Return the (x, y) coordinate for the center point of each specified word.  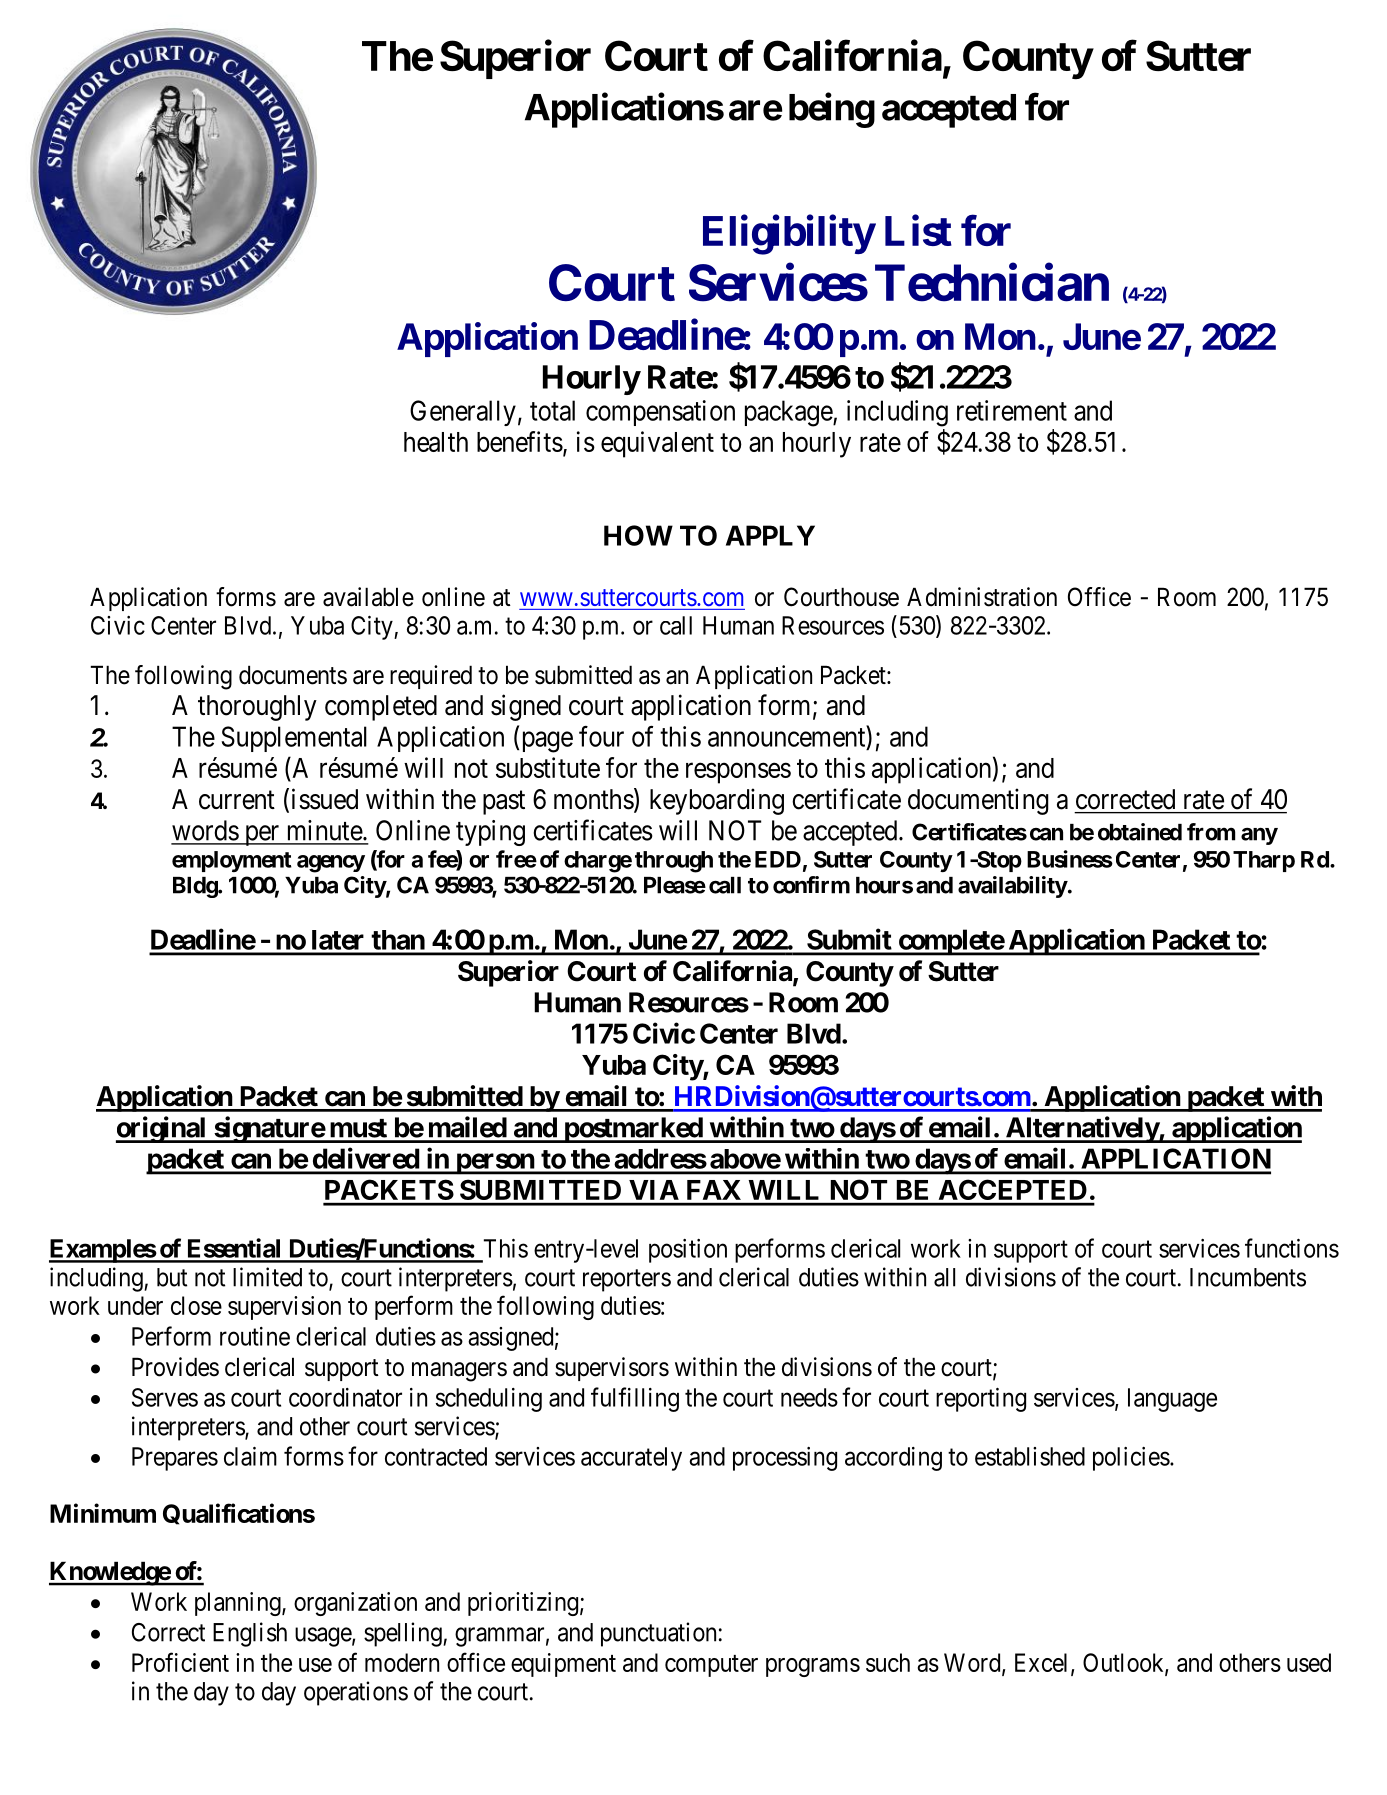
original (162, 1129)
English (250, 1634)
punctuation (658, 1634)
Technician (992, 283)
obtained (1140, 832)
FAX (714, 1190)
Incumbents (1248, 1277)
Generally (463, 413)
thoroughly (257, 708)
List (918, 230)
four (601, 736)
